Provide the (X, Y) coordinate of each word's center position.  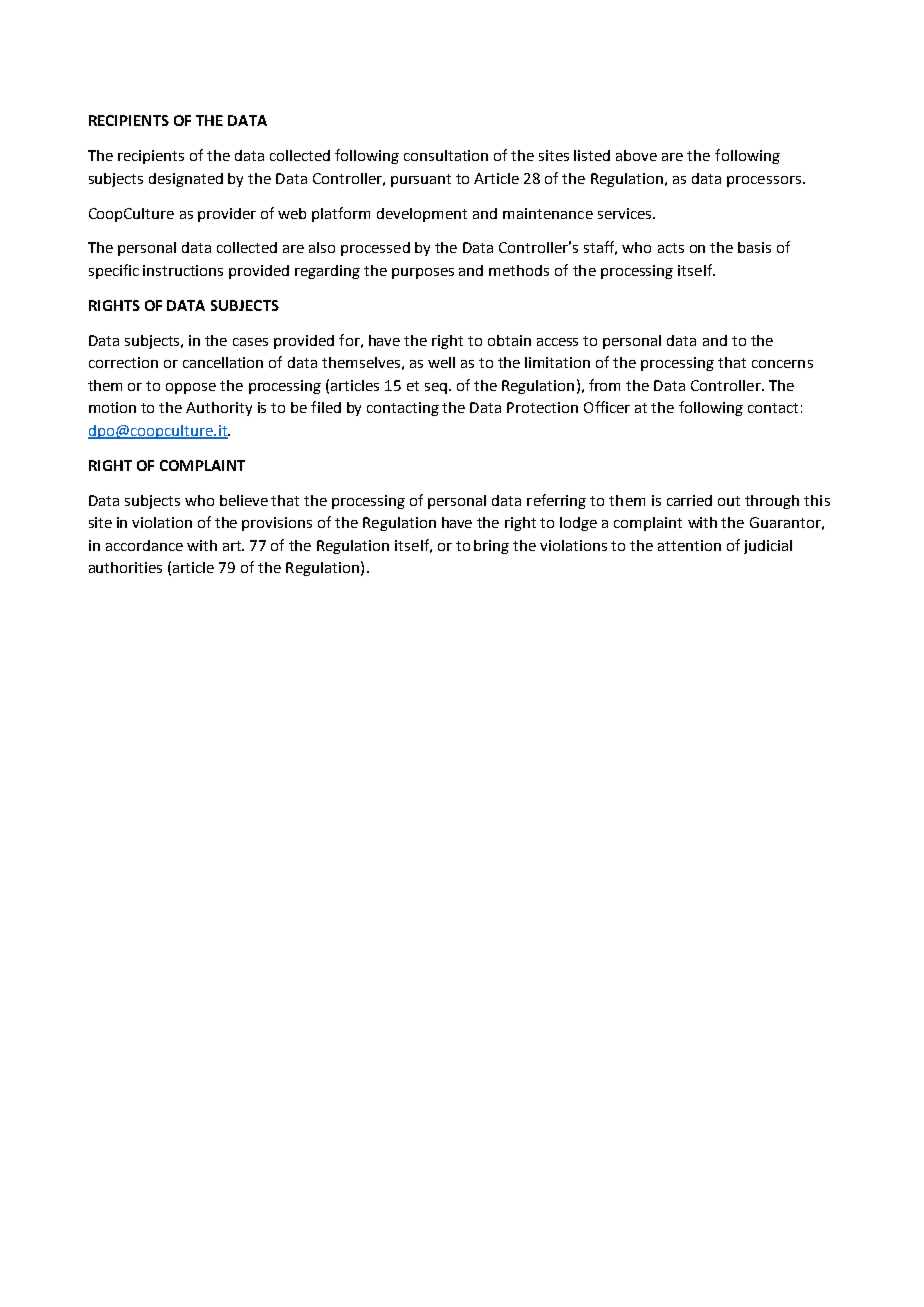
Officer (607, 407)
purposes (423, 273)
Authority (219, 409)
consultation (446, 155)
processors (765, 181)
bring (491, 547)
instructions (183, 270)
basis (754, 247)
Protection (542, 407)
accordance (144, 545)
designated (186, 180)
